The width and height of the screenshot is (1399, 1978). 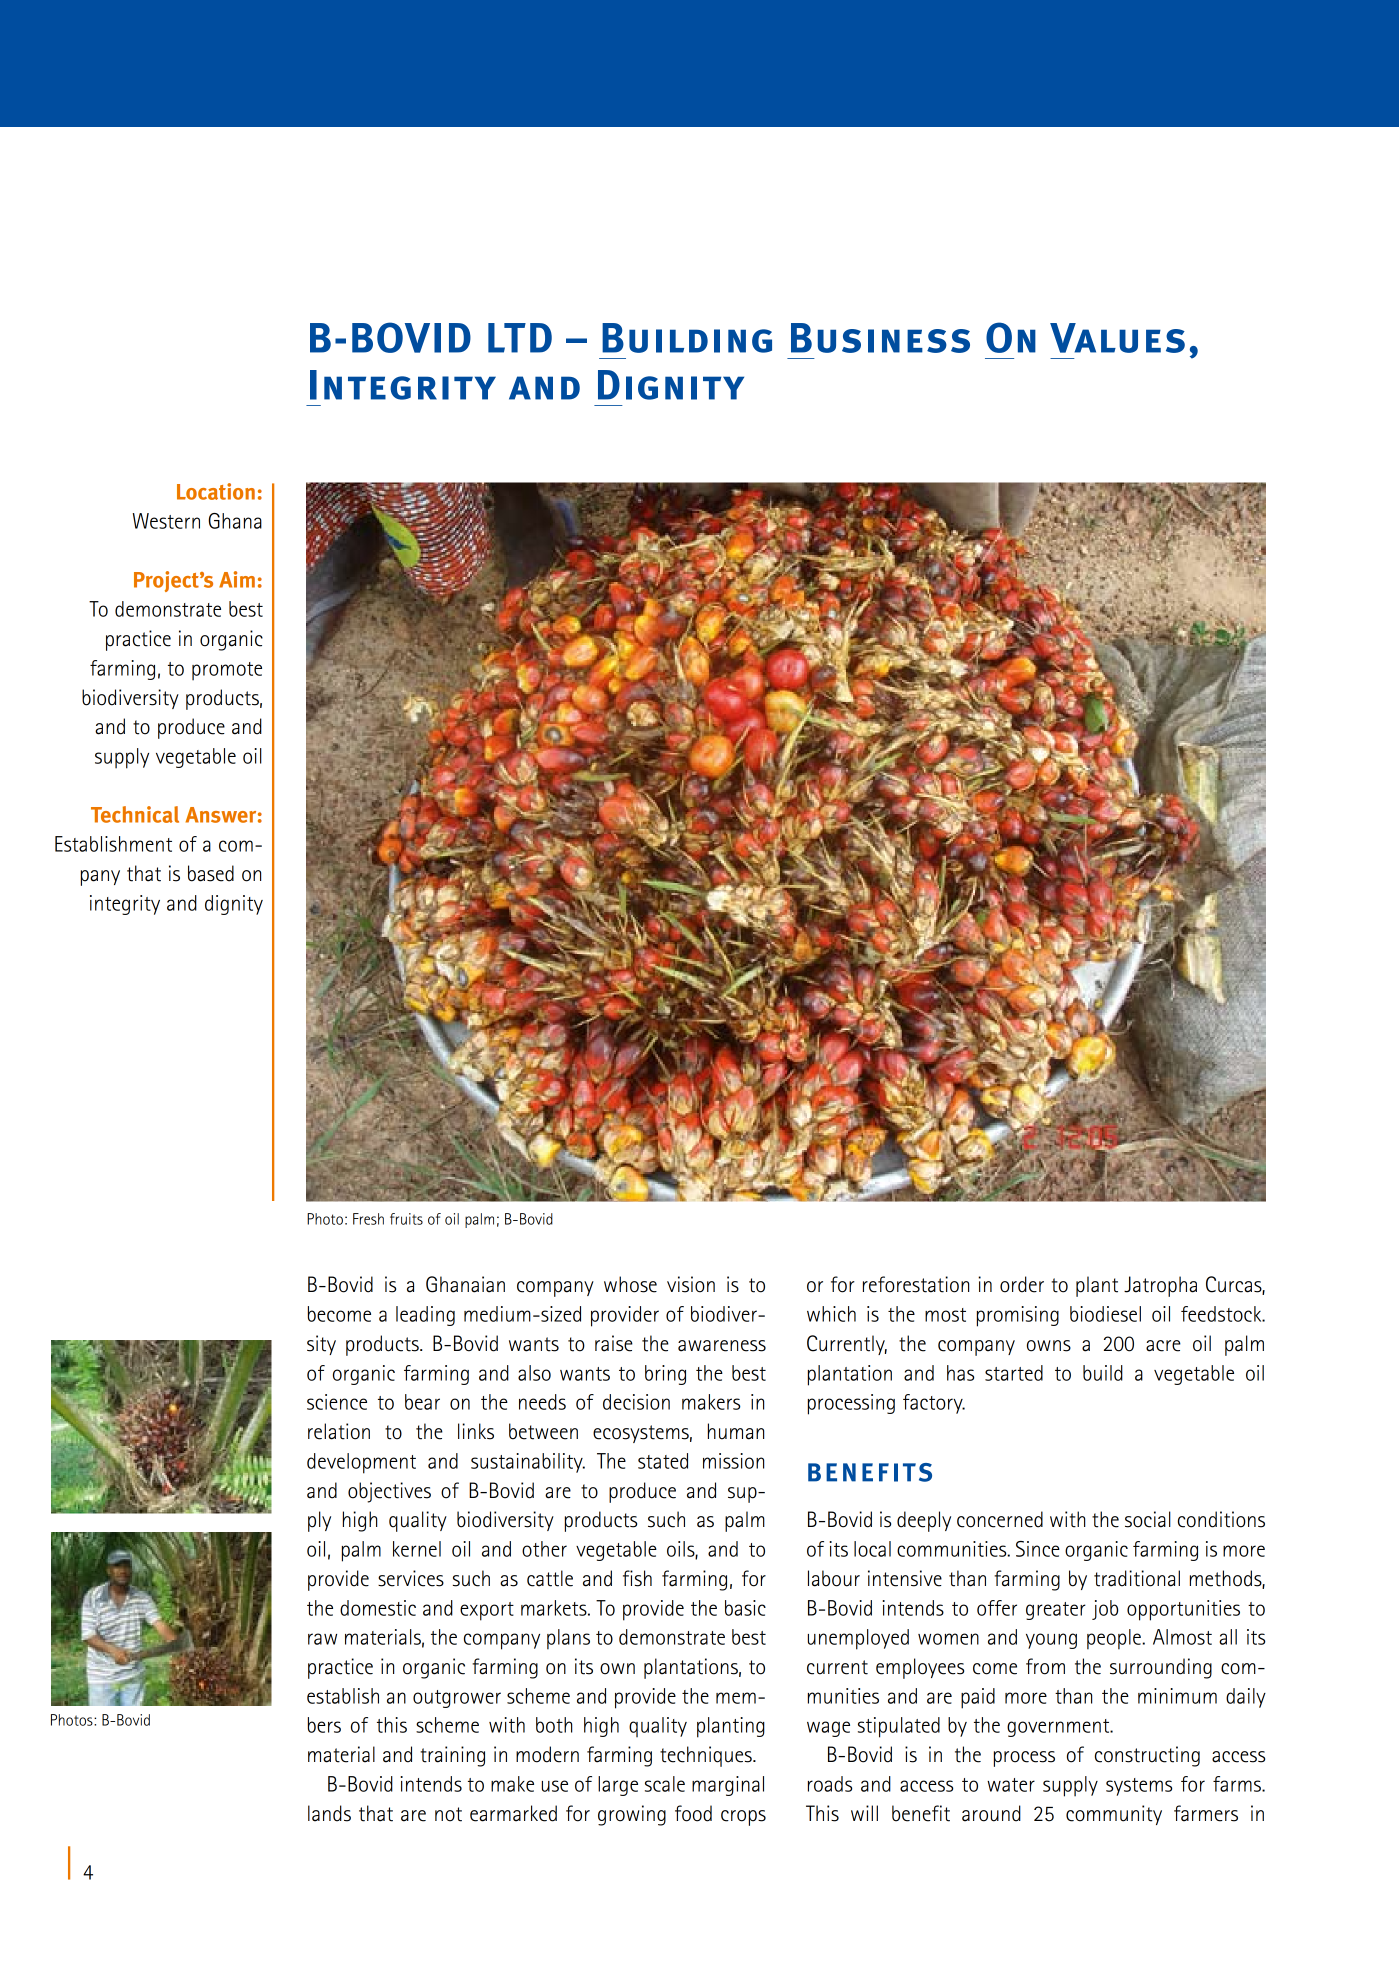 I want to click on Jatropha, so click(x=1160, y=1286).
